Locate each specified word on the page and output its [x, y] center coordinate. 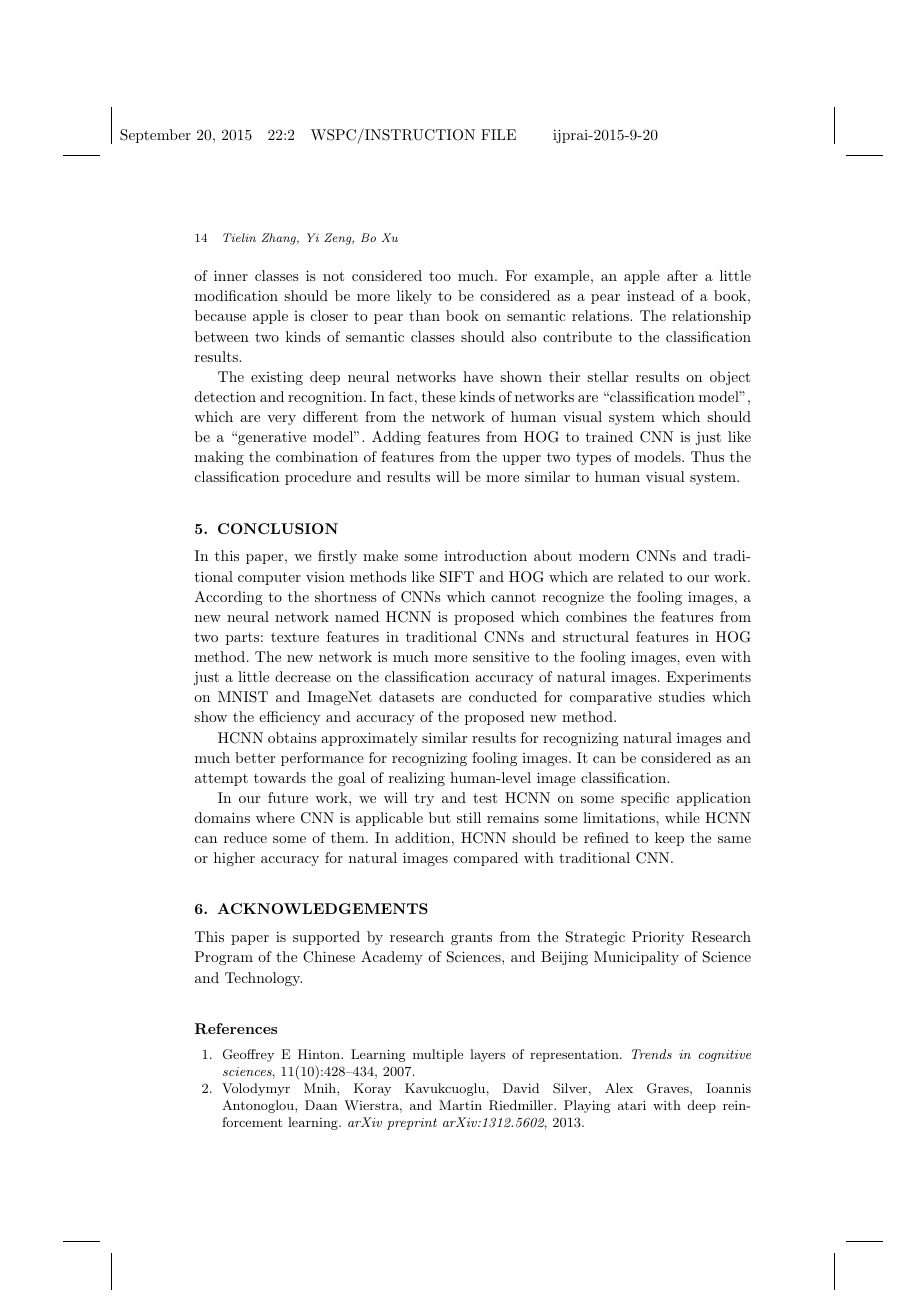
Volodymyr [256, 1089]
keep [669, 839]
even [701, 658]
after [682, 275]
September [155, 136]
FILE [498, 134]
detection [225, 396]
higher [234, 859]
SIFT [457, 577]
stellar [607, 376]
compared [486, 859]
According [229, 598]
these [439, 396]
